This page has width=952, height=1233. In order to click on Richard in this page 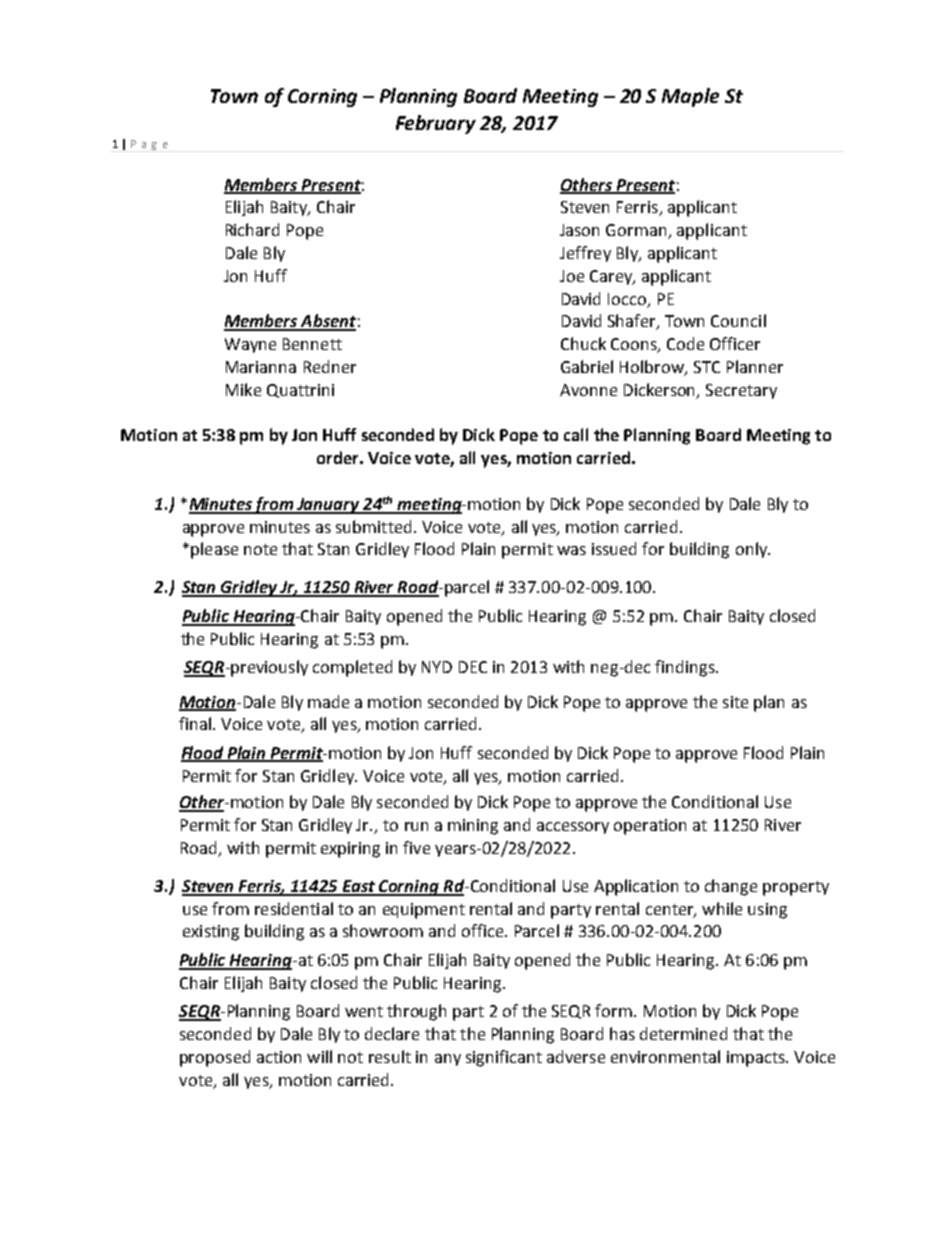, I will do `click(252, 229)`.
